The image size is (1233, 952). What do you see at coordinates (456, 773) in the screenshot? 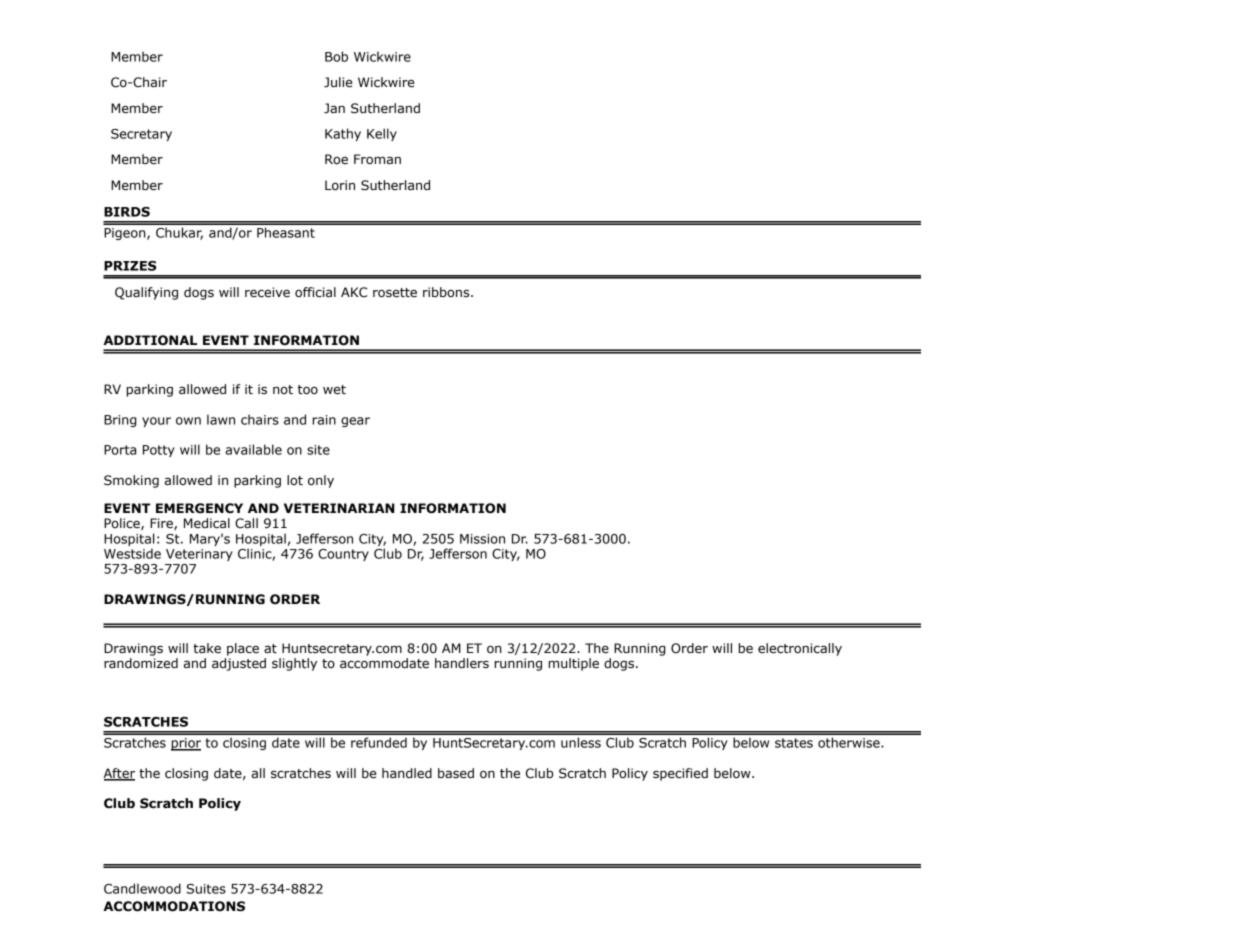
I see `based` at bounding box center [456, 773].
